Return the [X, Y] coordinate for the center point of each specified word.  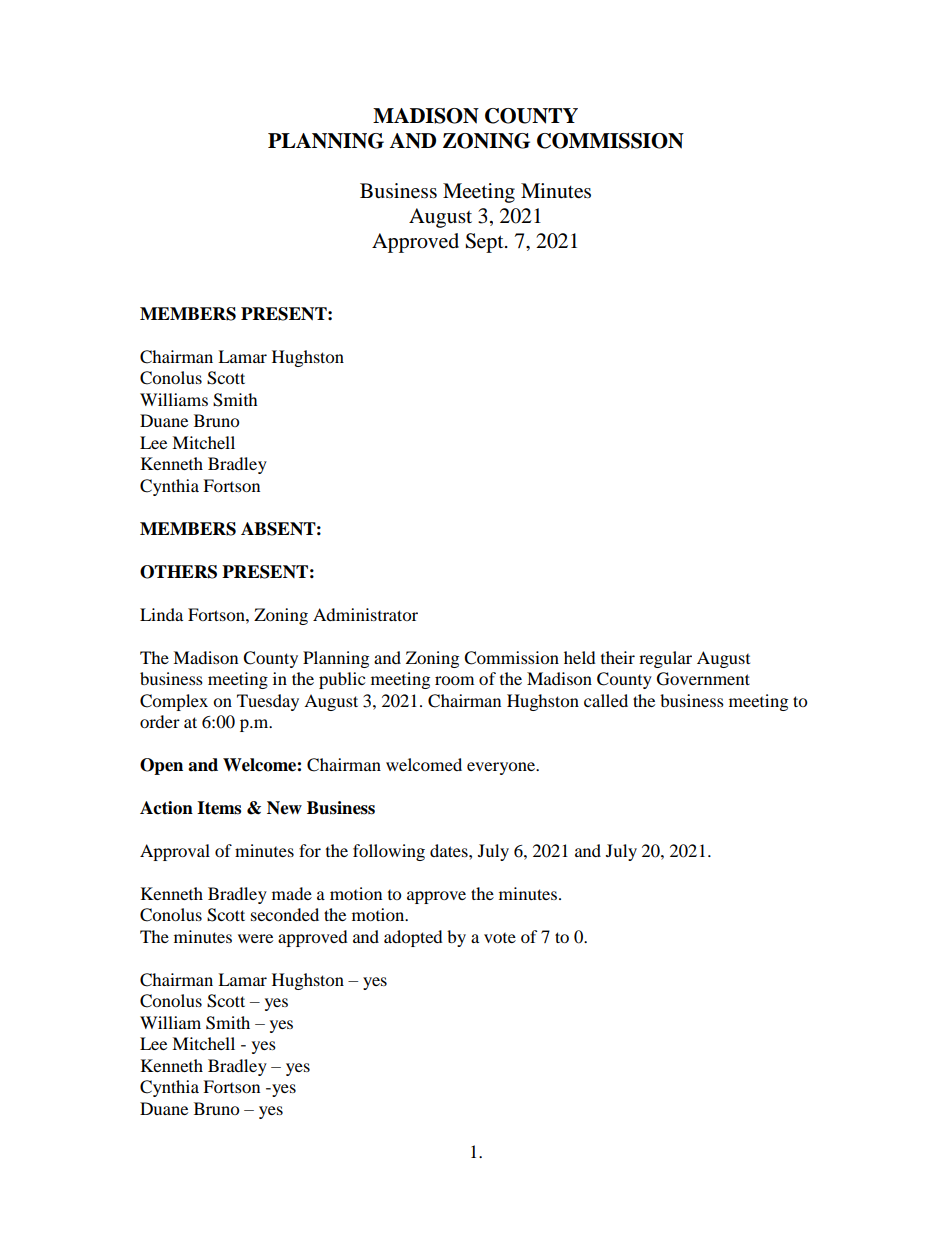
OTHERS [178, 572]
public [342, 680]
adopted [413, 938]
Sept [485, 243]
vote [500, 938]
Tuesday [268, 702]
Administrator [365, 614]
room [454, 680]
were [255, 938]
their [618, 657]
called [606, 700]
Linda [161, 614]
